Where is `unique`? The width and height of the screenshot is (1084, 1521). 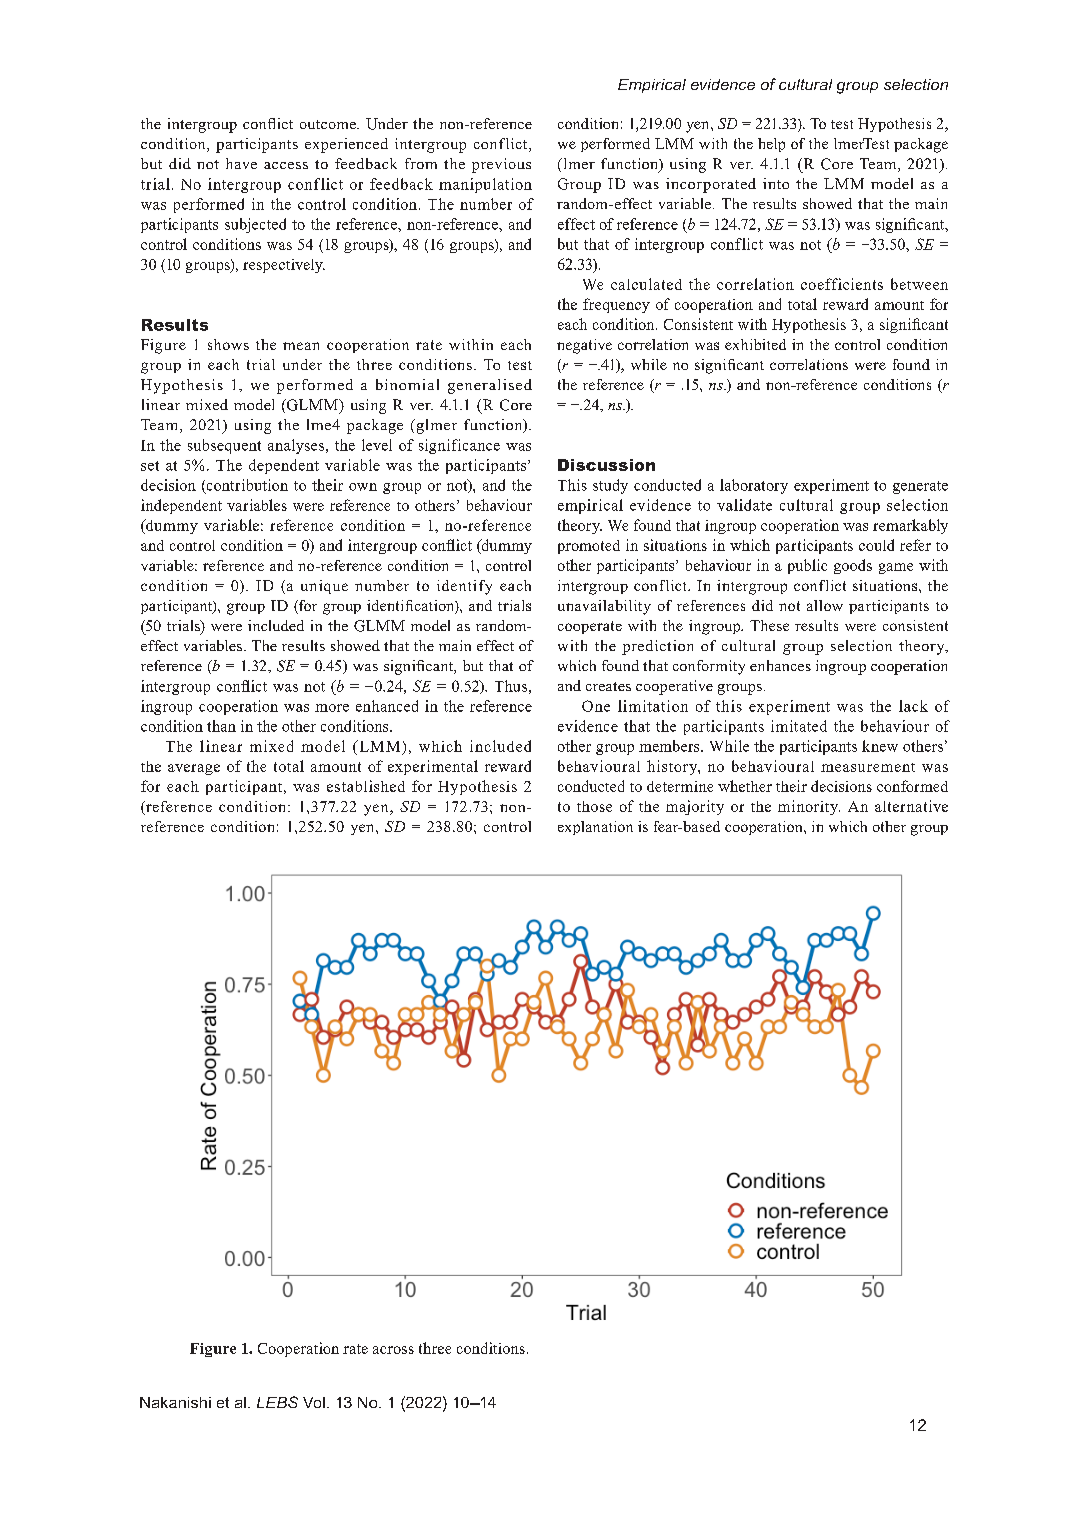 unique is located at coordinates (324, 587).
